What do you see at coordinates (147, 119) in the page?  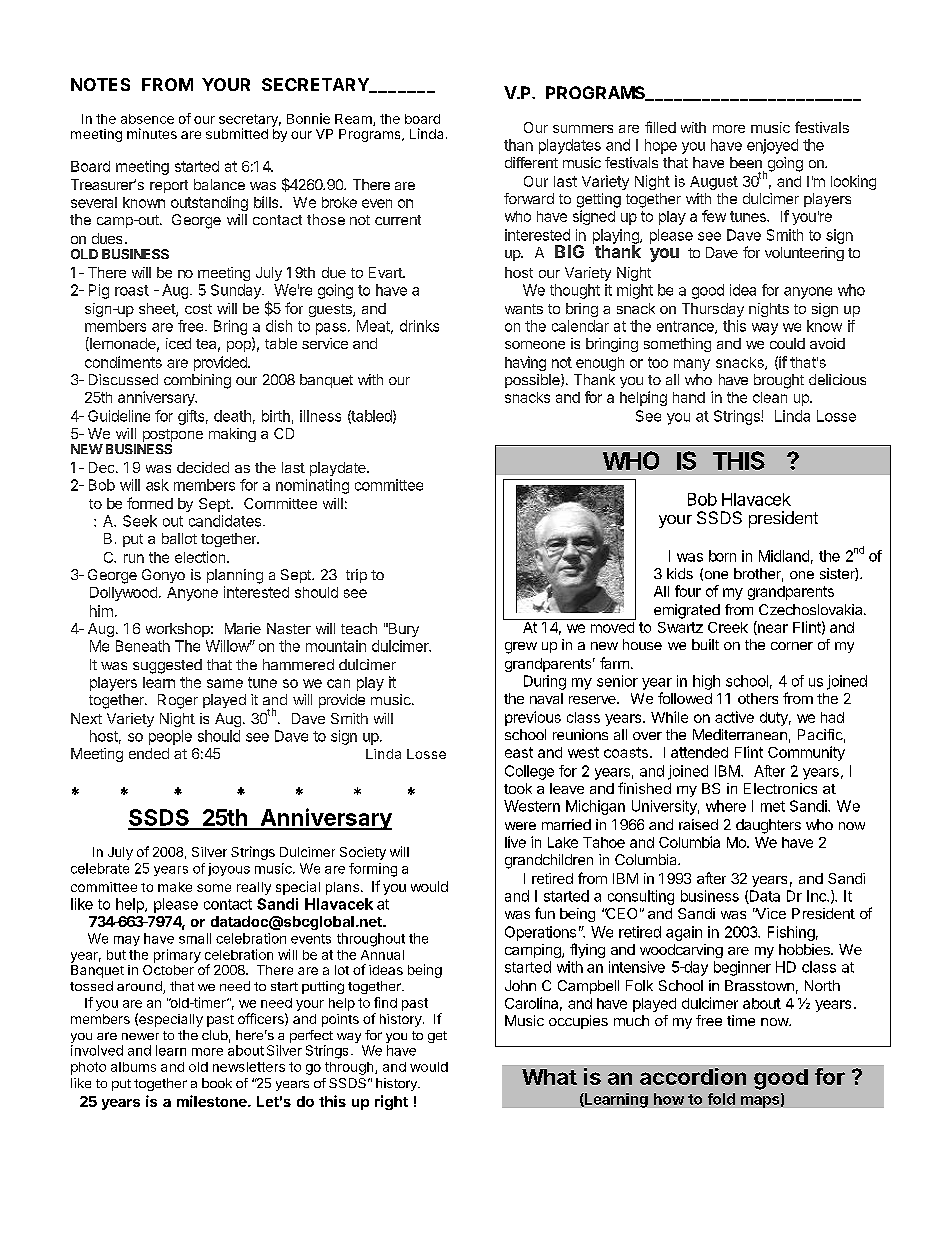 I see `absence` at bounding box center [147, 119].
